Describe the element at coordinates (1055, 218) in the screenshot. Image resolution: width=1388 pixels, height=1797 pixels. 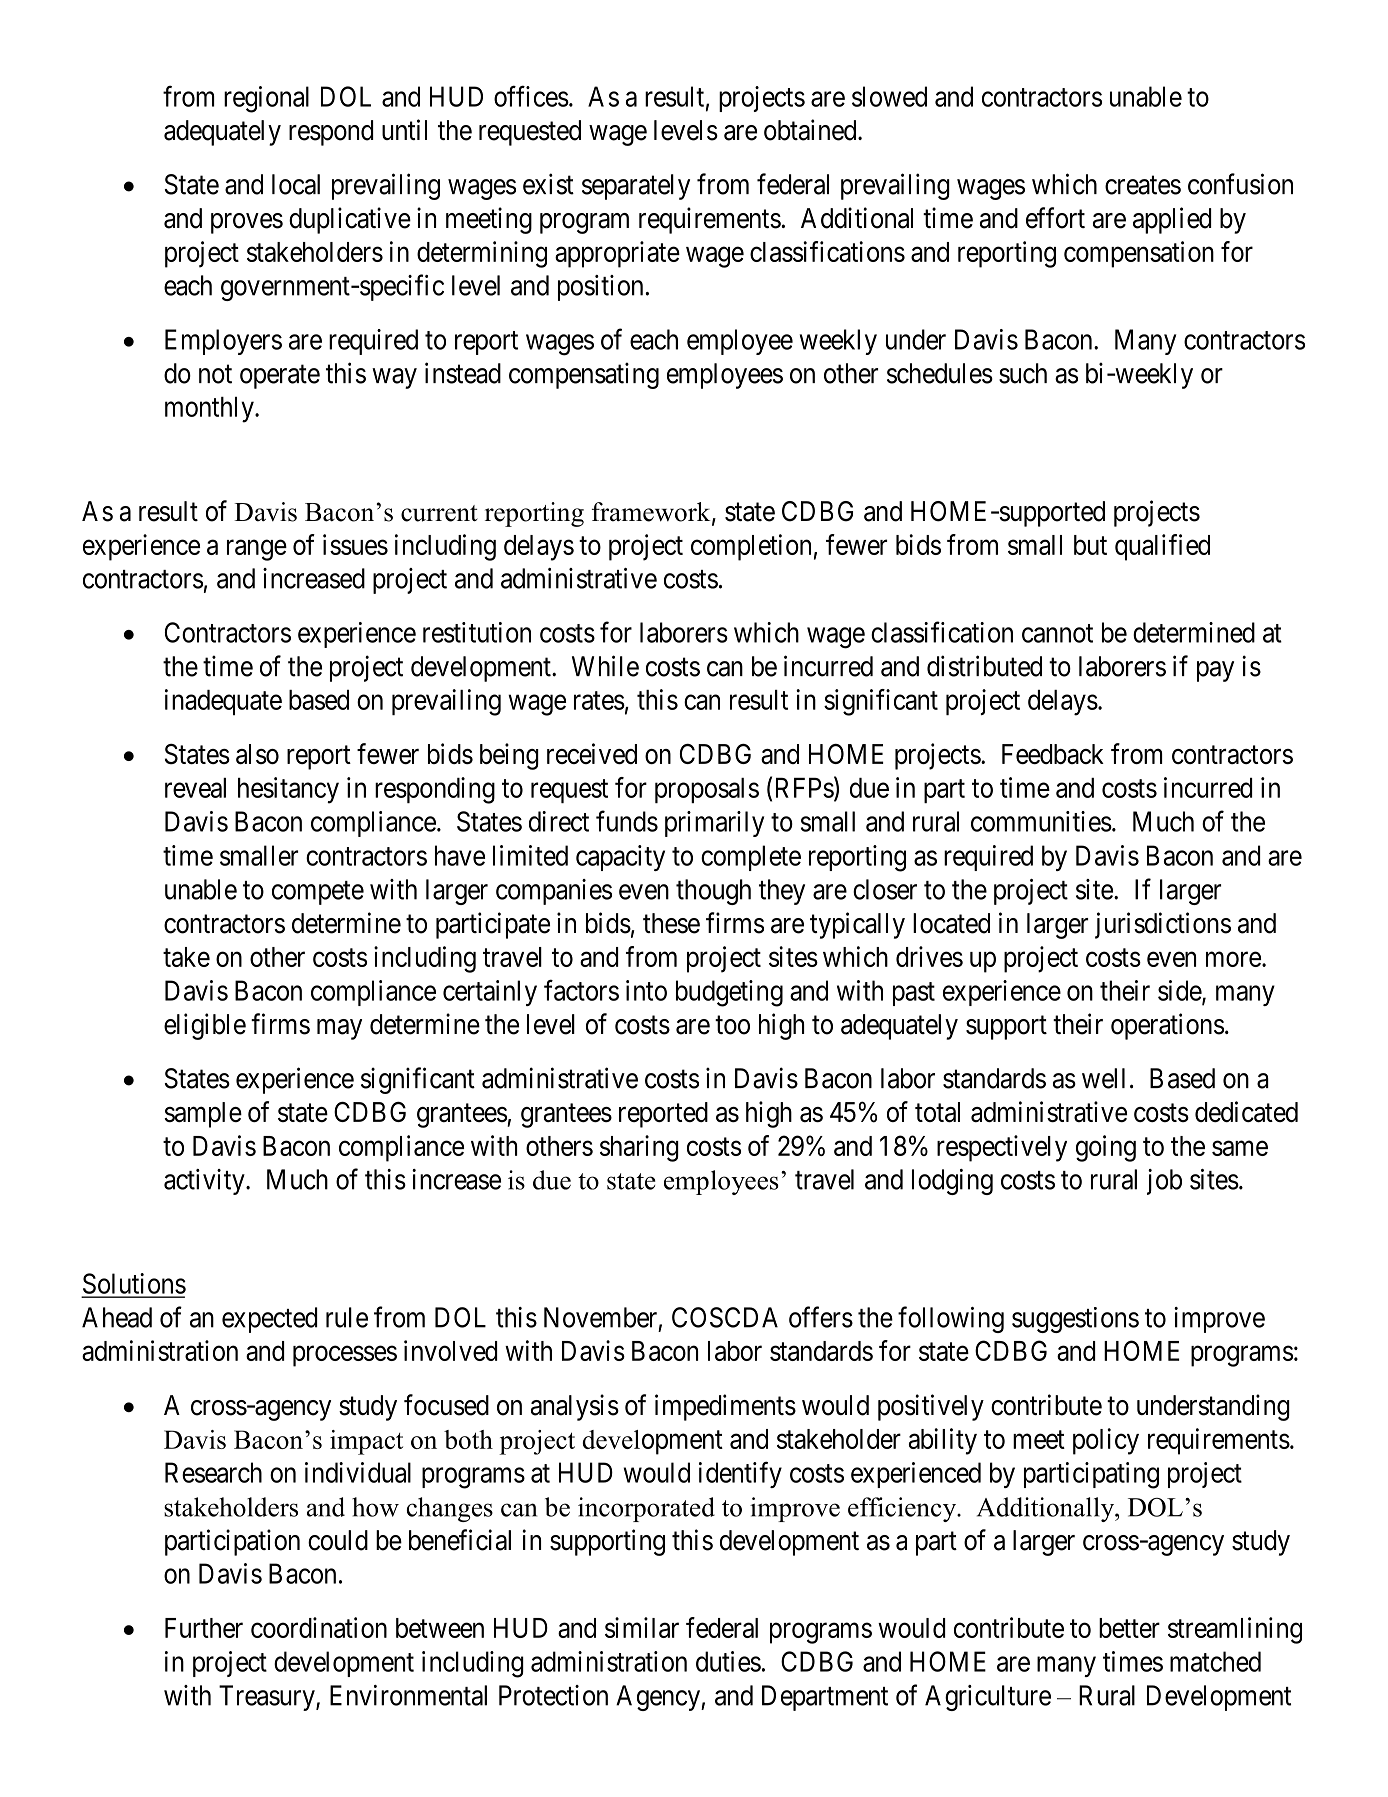
I see `effort` at that location.
